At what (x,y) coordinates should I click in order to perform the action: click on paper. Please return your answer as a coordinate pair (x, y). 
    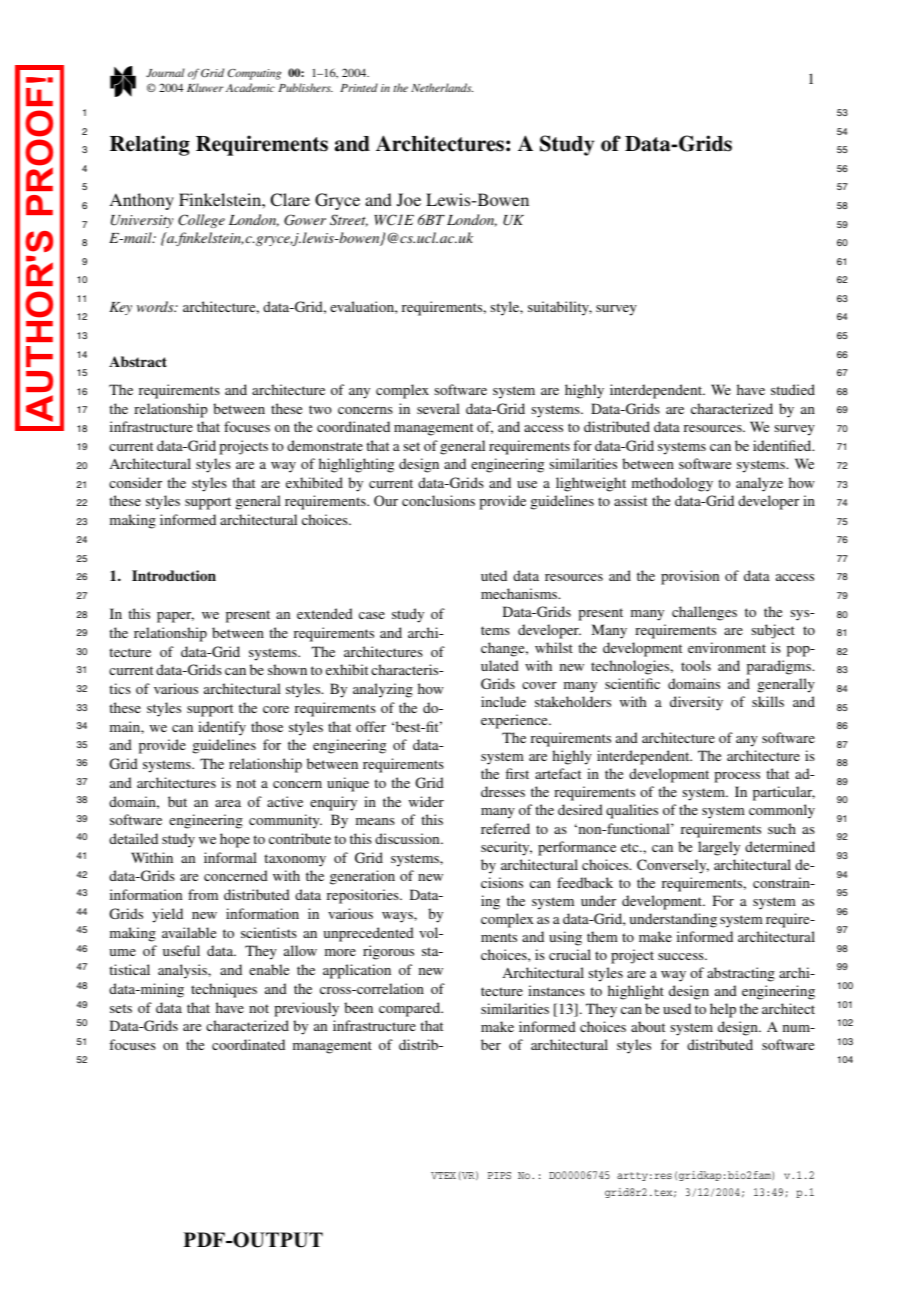
    Looking at the image, I should click on (175, 617).
